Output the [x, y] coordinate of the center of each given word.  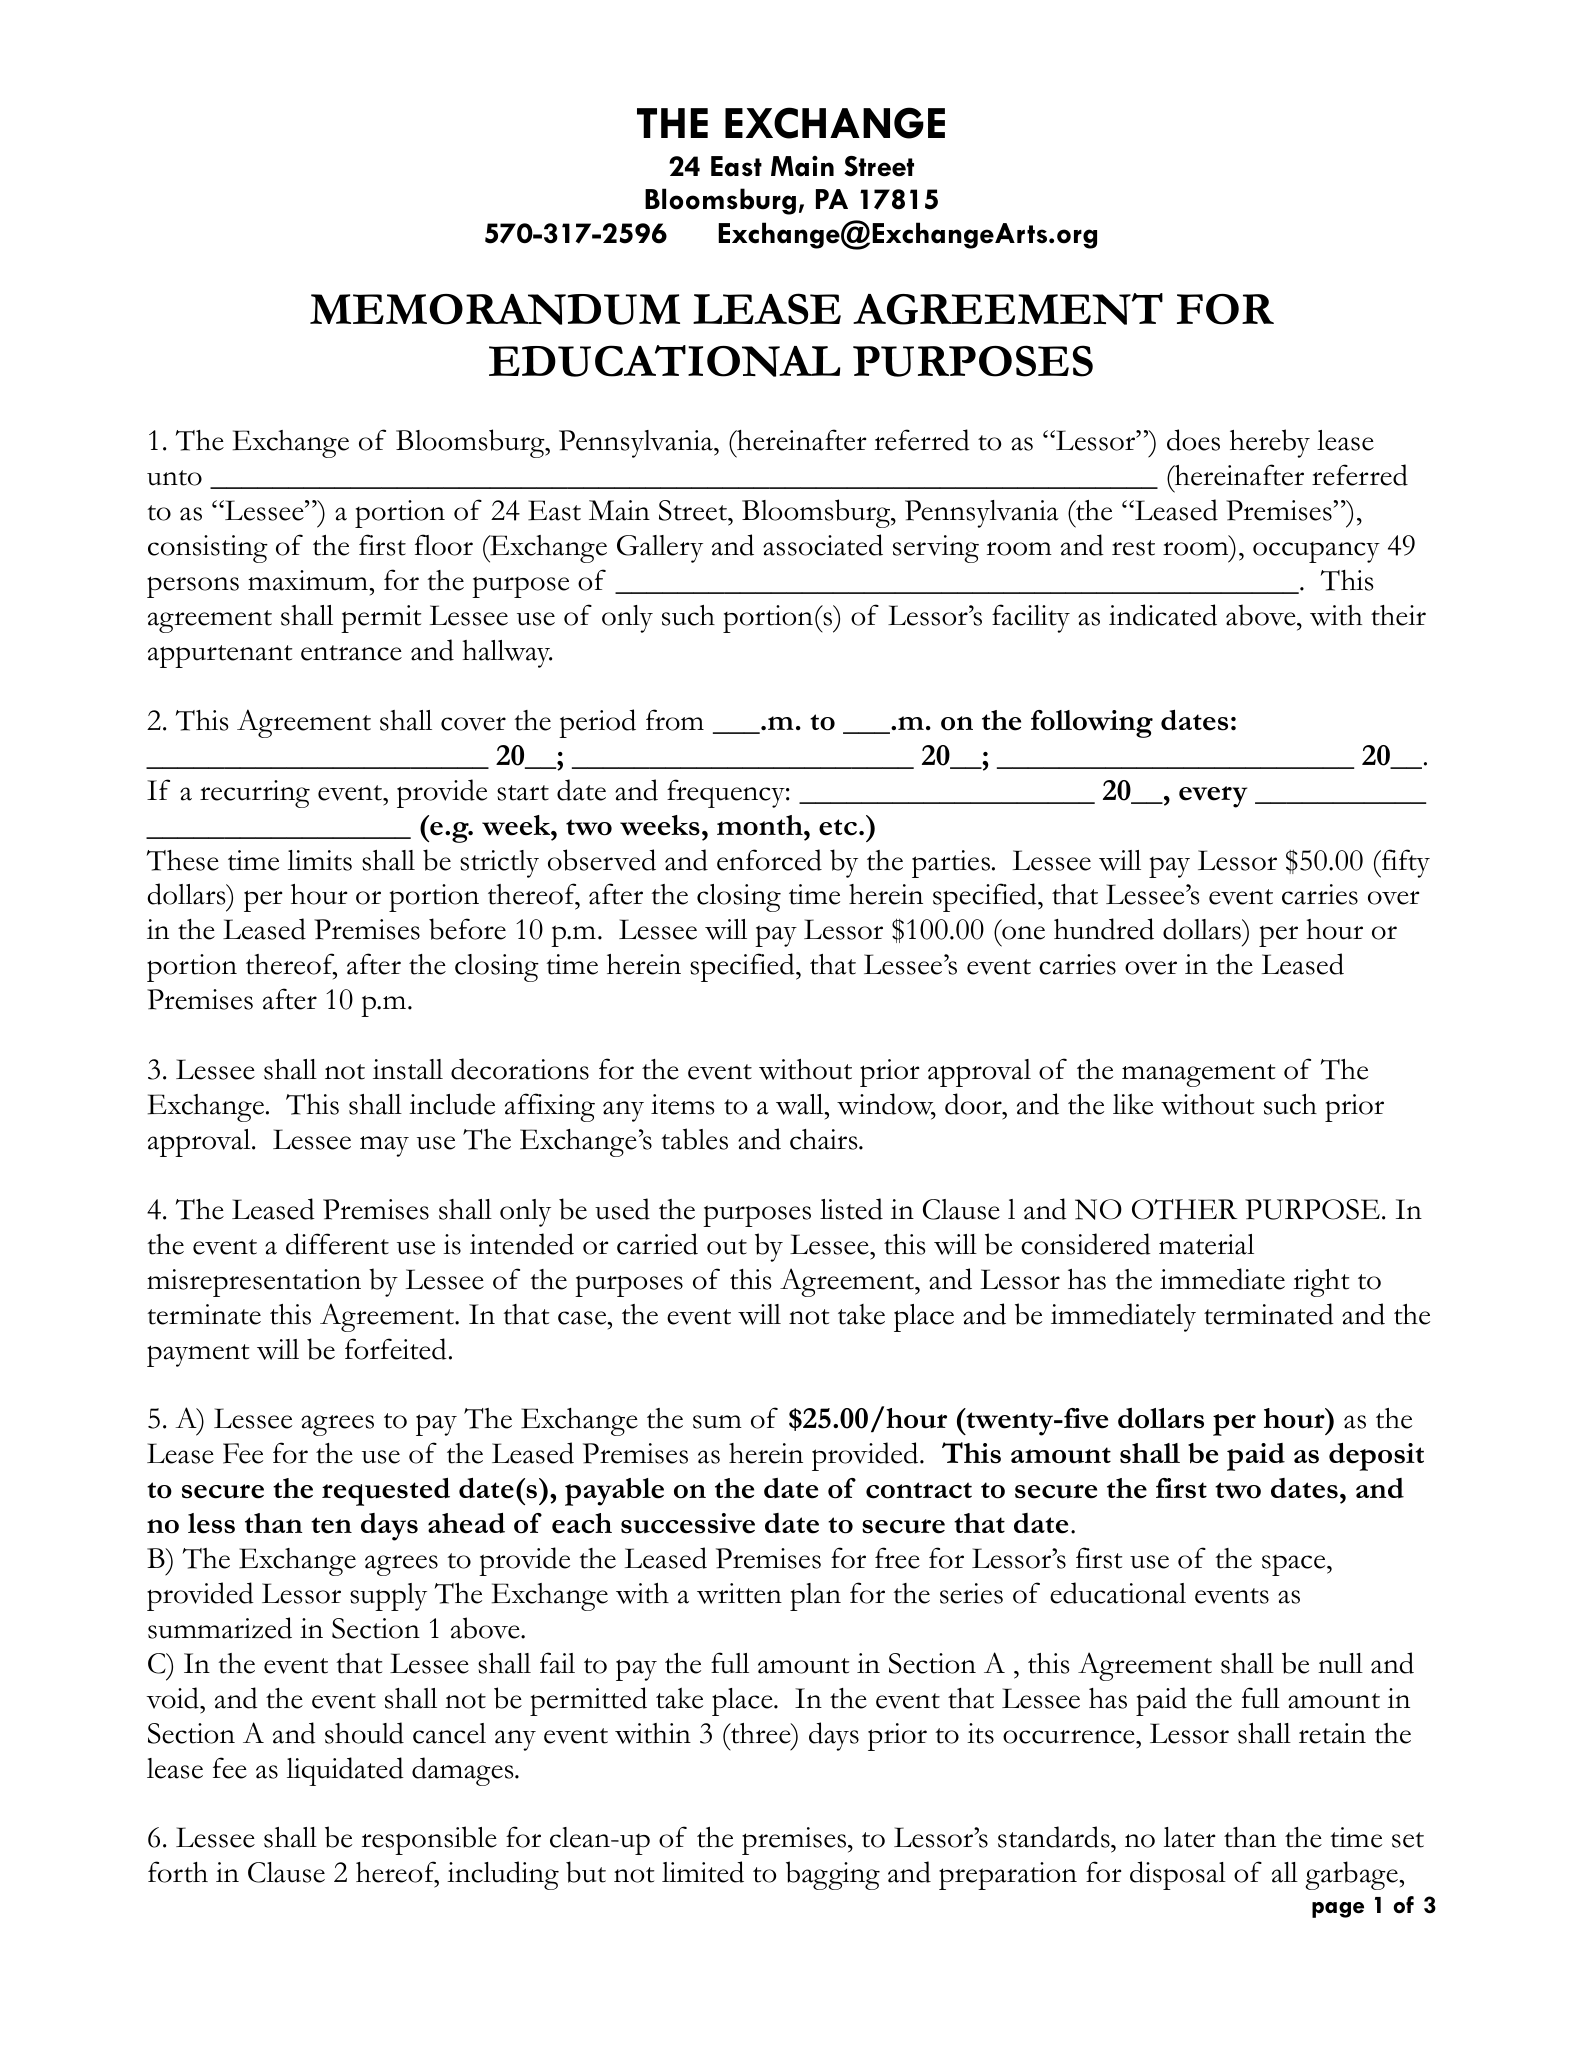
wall [801, 1104]
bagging [833, 1875]
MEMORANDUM [495, 309]
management [1198, 1075]
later [1189, 1837]
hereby [1270, 443]
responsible [429, 1840]
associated [823, 545]
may [384, 1146]
